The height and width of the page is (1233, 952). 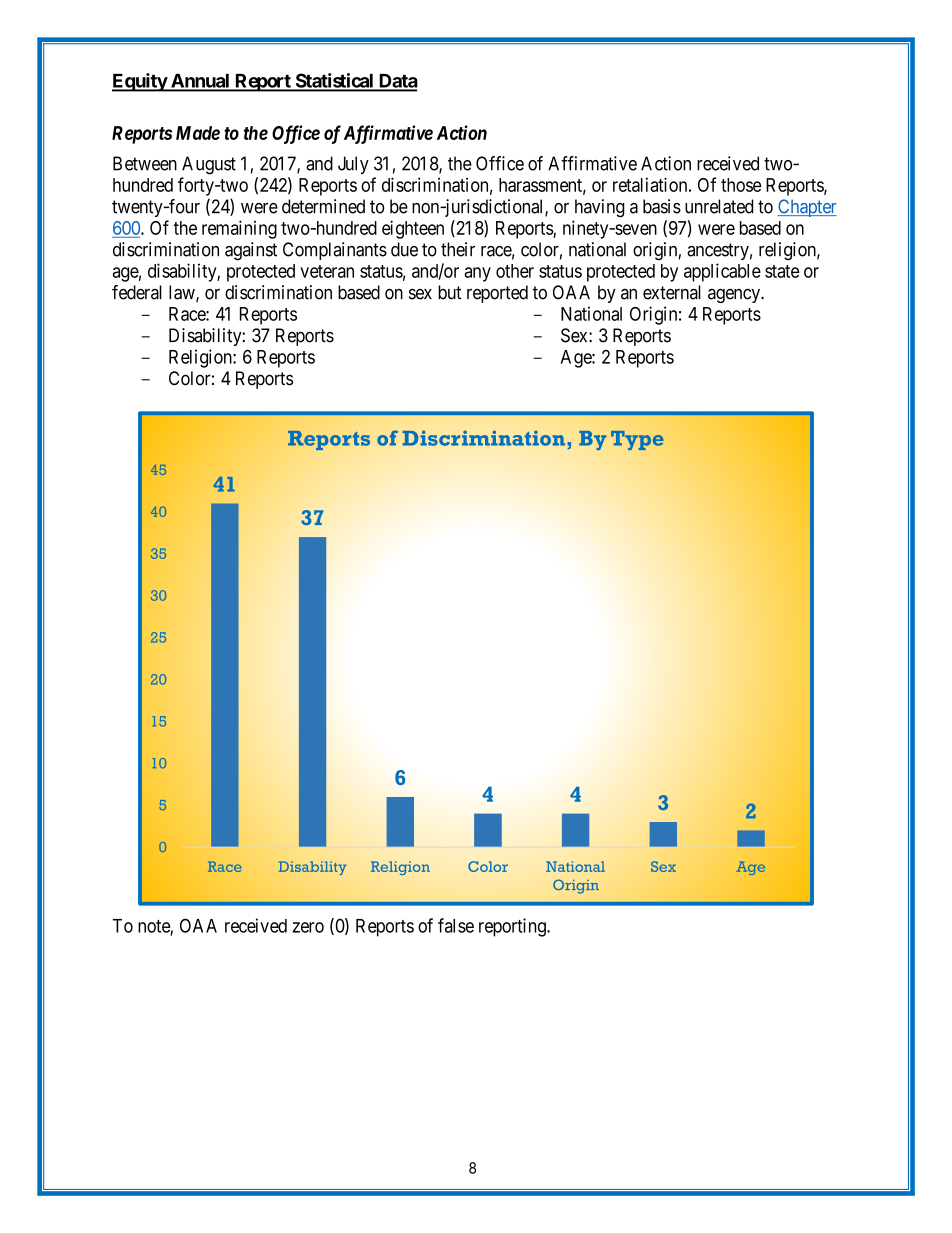 What do you see at coordinates (741, 185) in the page?
I see `those` at bounding box center [741, 185].
